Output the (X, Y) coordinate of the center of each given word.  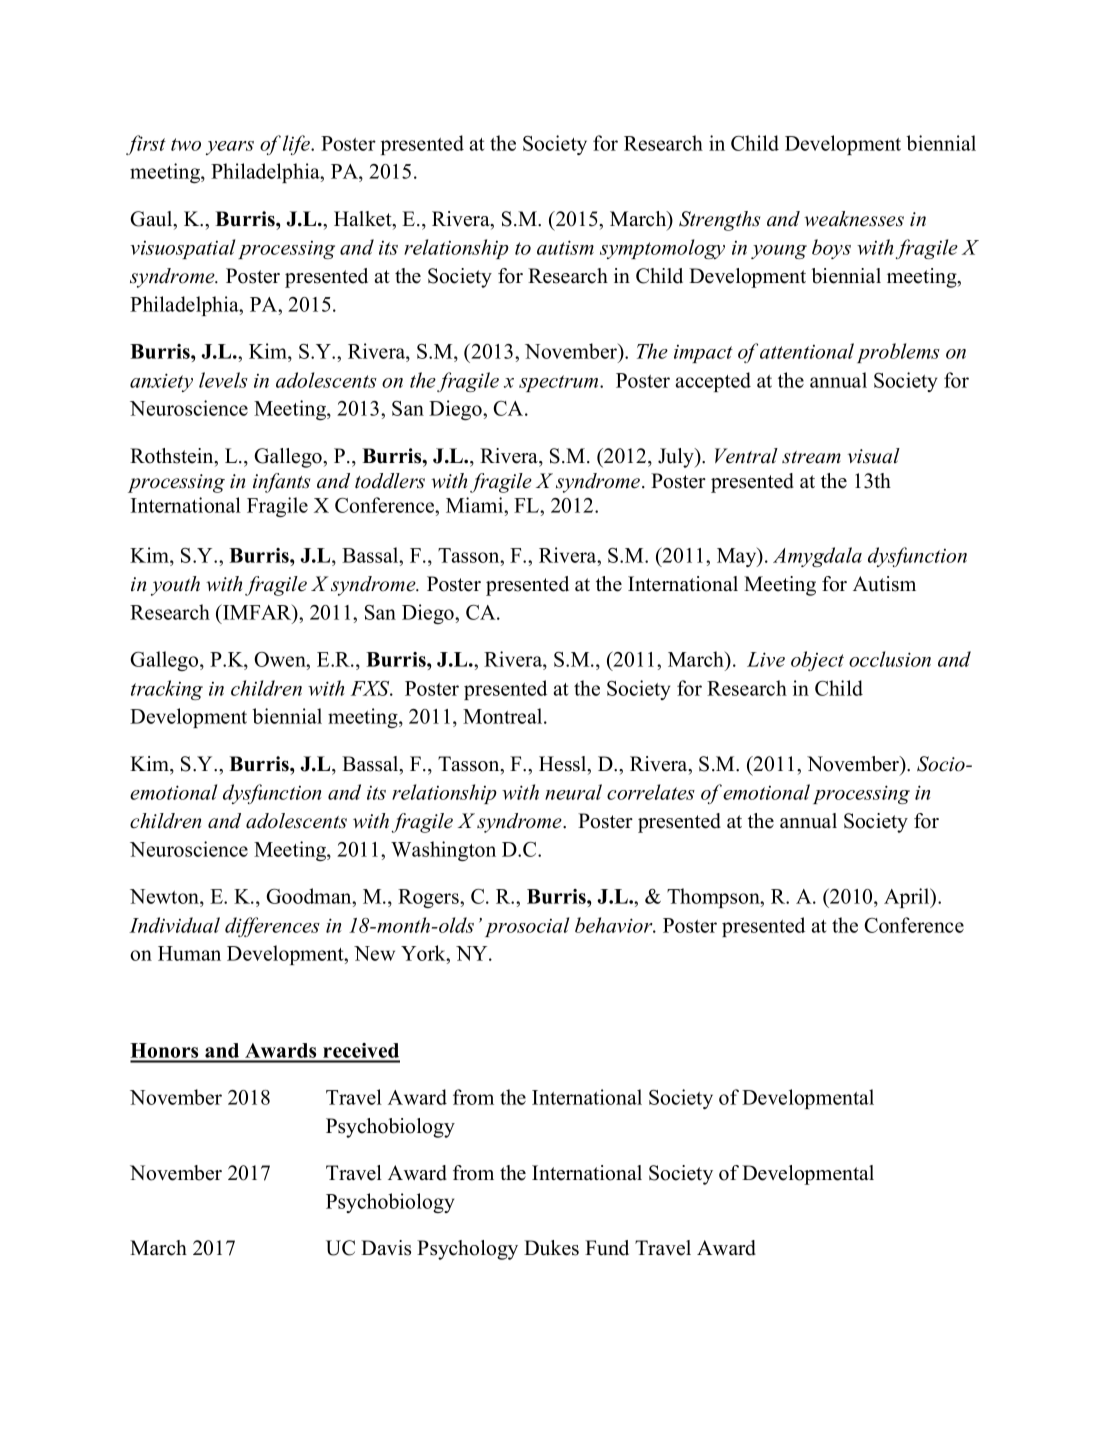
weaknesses (854, 219)
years (230, 148)
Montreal (504, 716)
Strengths (719, 221)
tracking (167, 690)
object (817, 661)
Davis (386, 1248)
